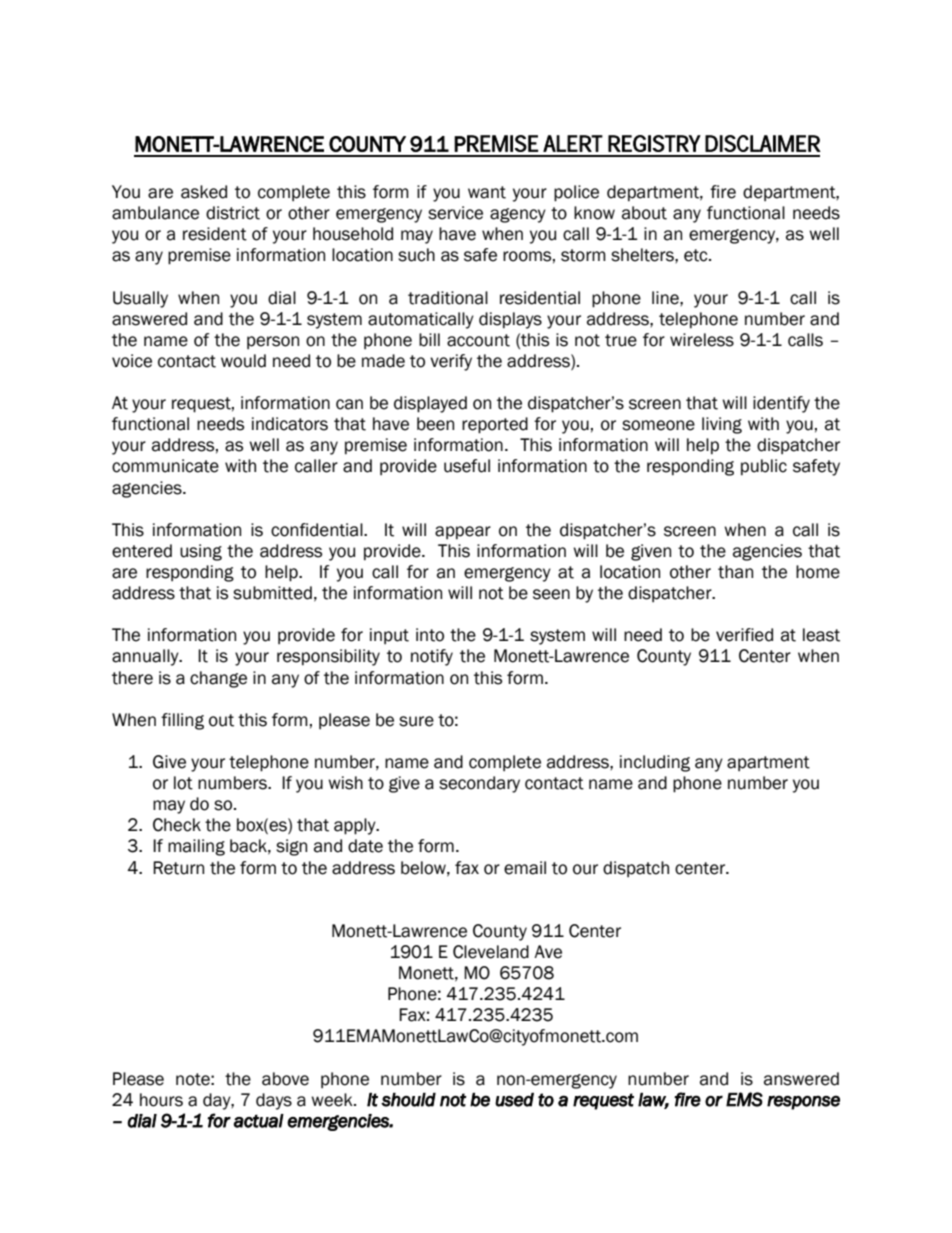 The width and height of the screenshot is (952, 1233). Describe the element at coordinates (204, 192) in the screenshot. I see `asked` at that location.
